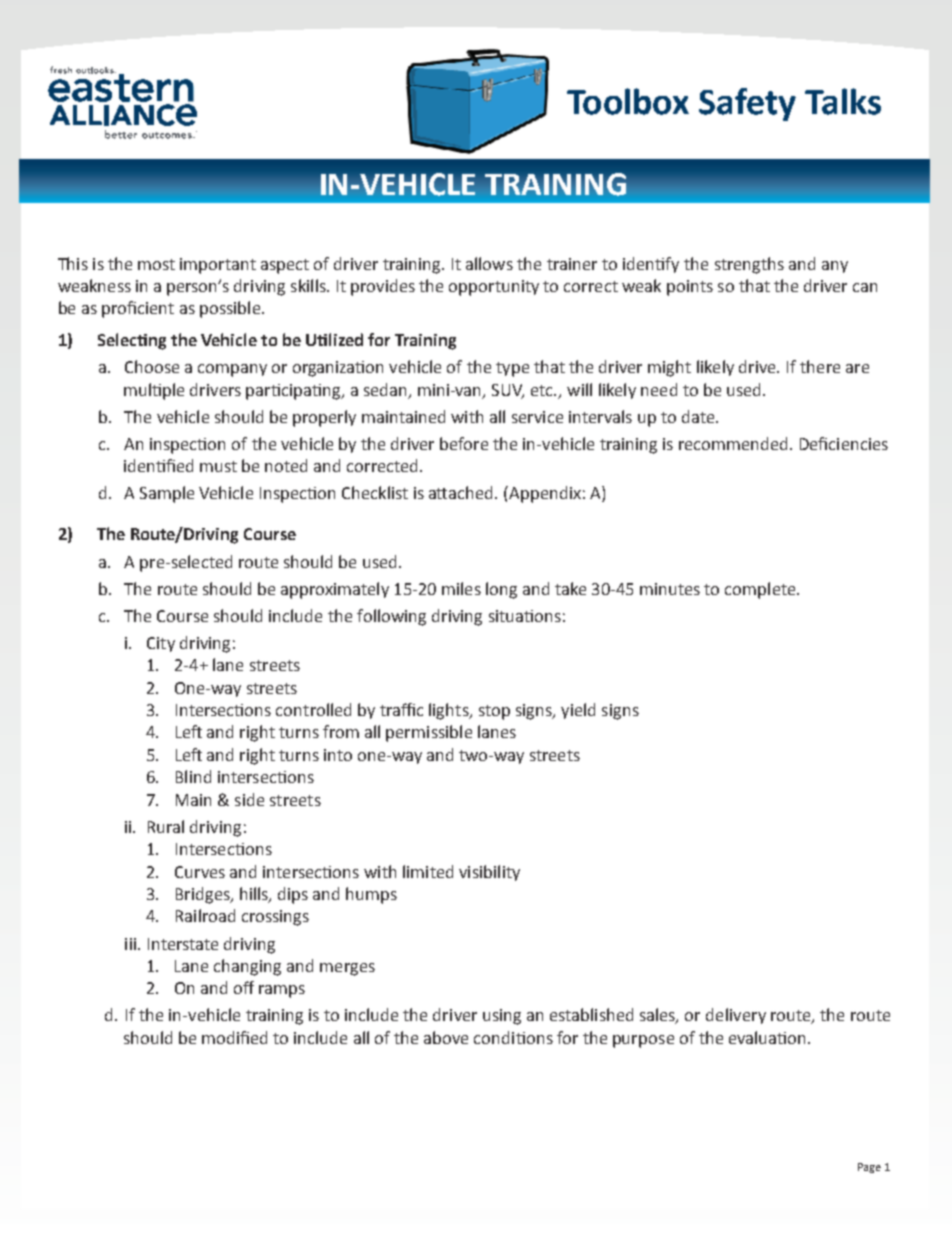 This screenshot has height=1233, width=952. I want to click on above, so click(446, 1037).
